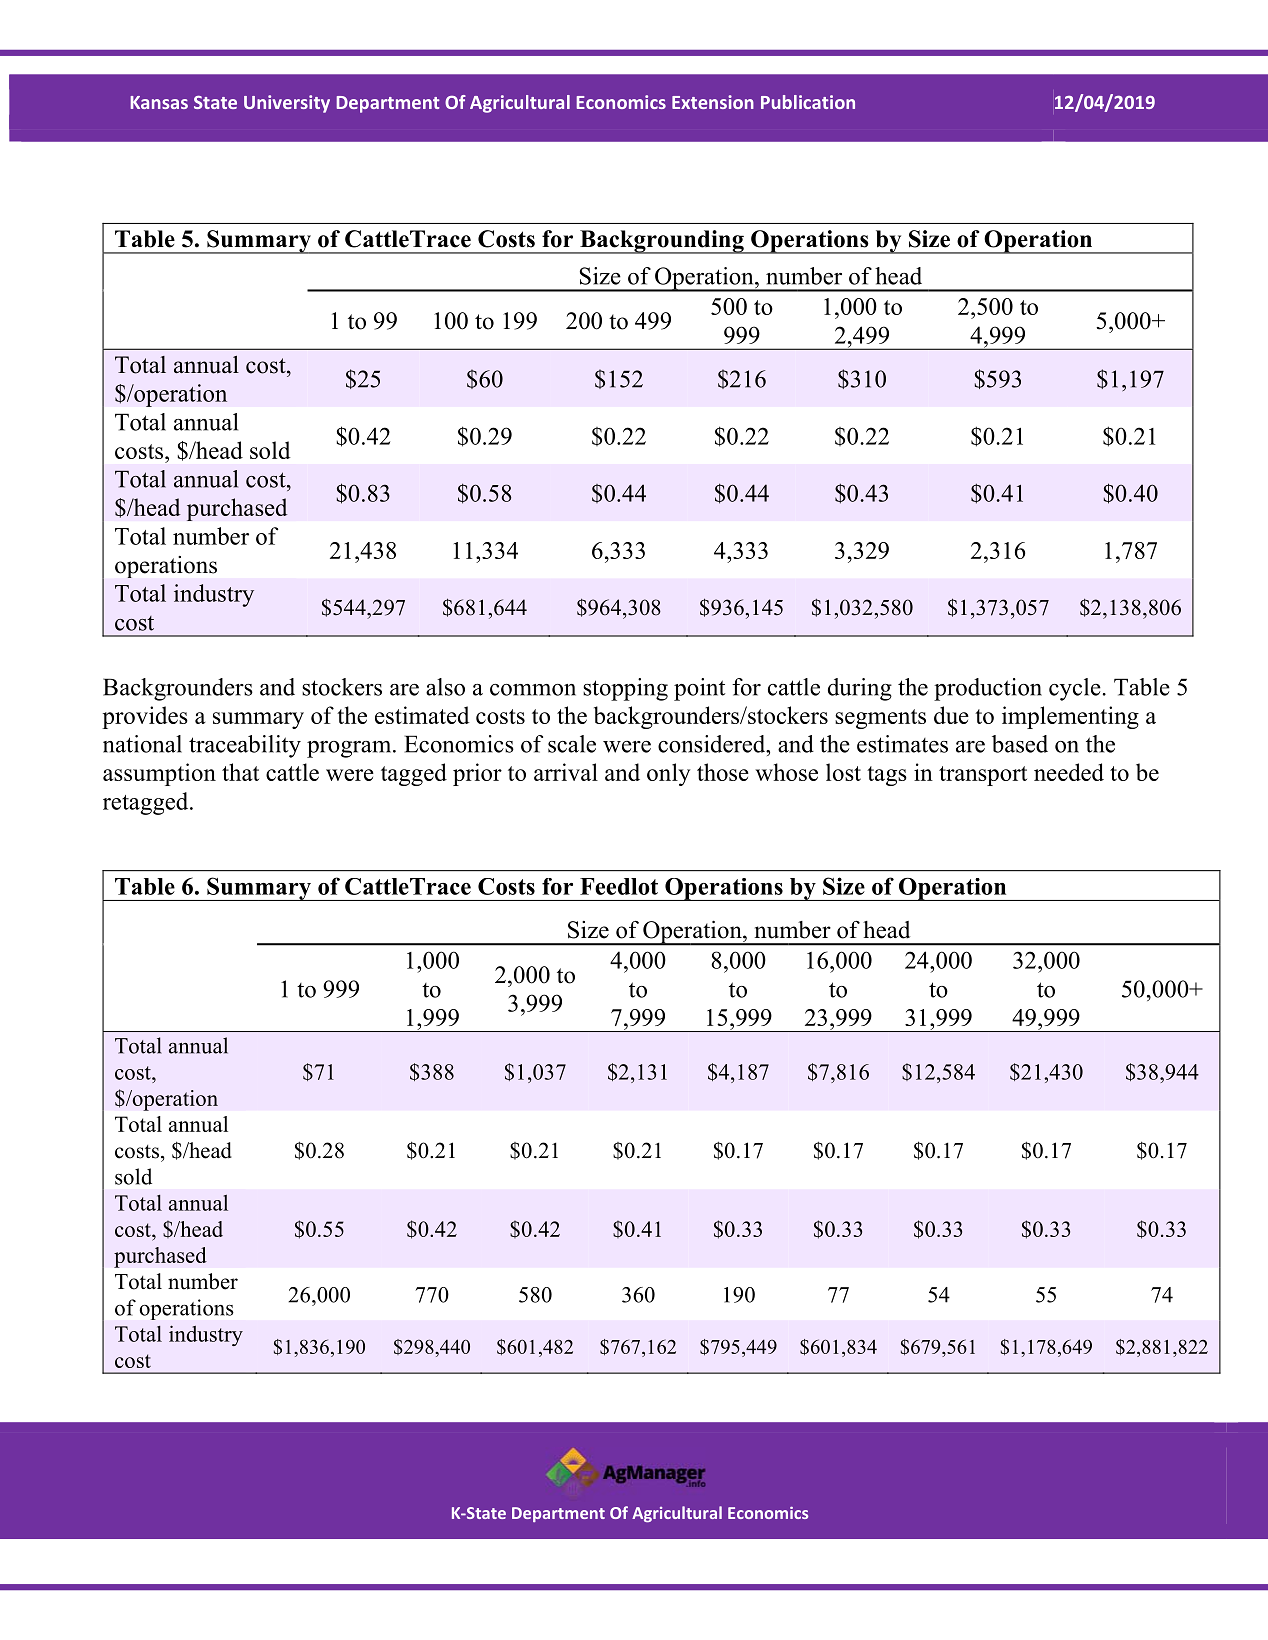 This page has height=1640, width=1268. What do you see at coordinates (445, 687) in the page?
I see `also` at bounding box center [445, 687].
